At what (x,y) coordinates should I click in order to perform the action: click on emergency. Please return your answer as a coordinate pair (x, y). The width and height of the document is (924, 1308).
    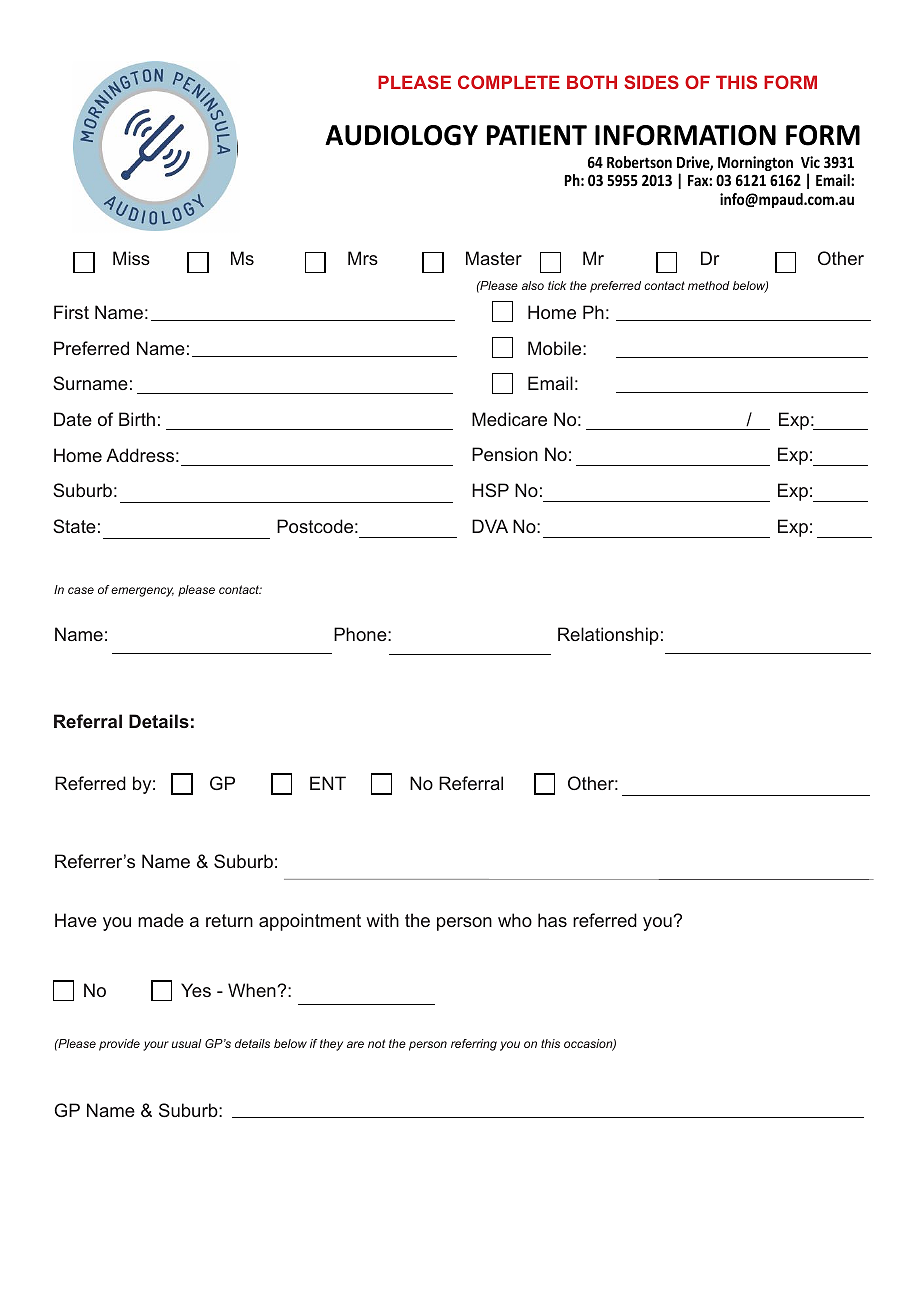
    Looking at the image, I should click on (142, 592).
